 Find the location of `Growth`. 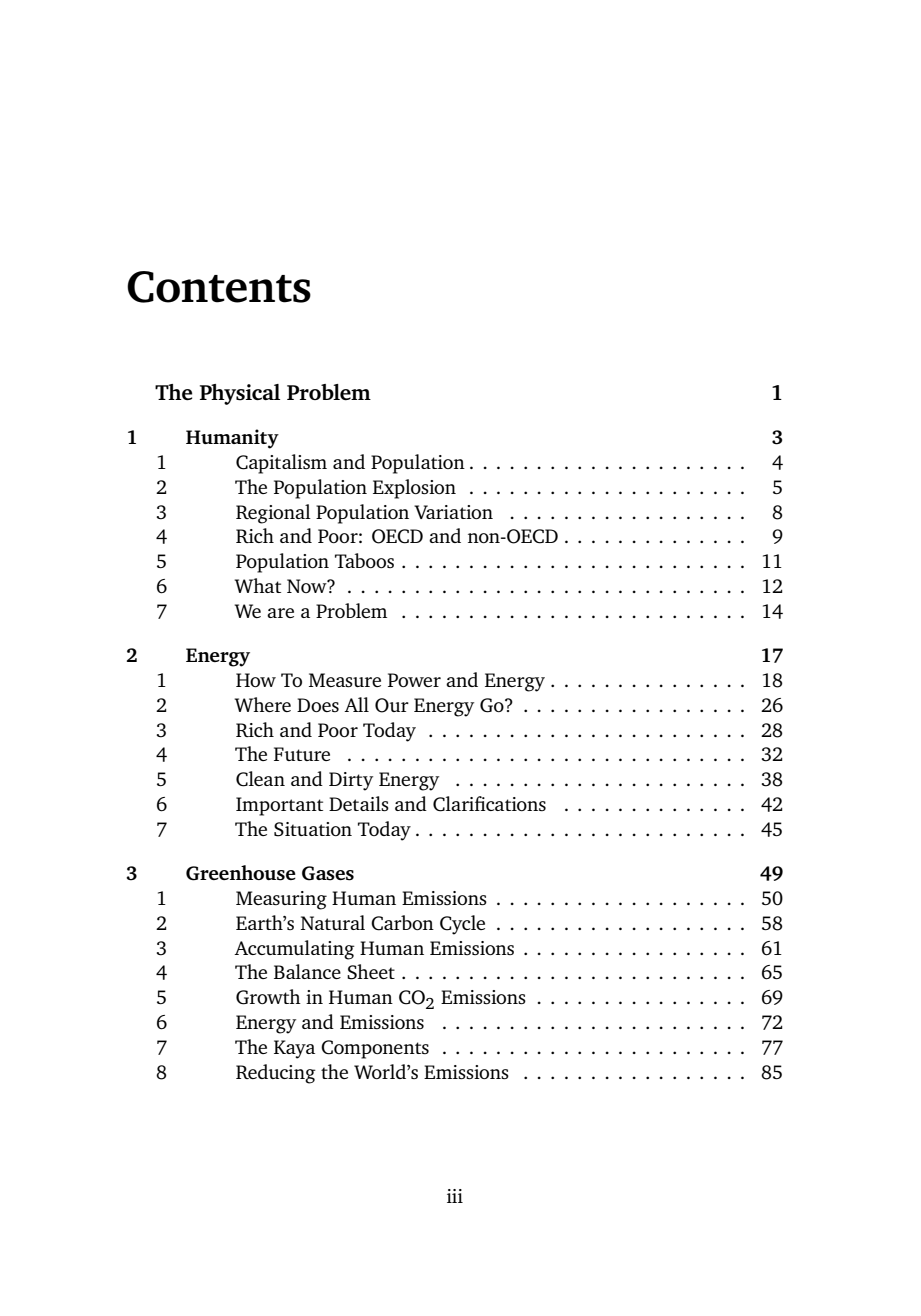

Growth is located at coordinates (268, 997).
